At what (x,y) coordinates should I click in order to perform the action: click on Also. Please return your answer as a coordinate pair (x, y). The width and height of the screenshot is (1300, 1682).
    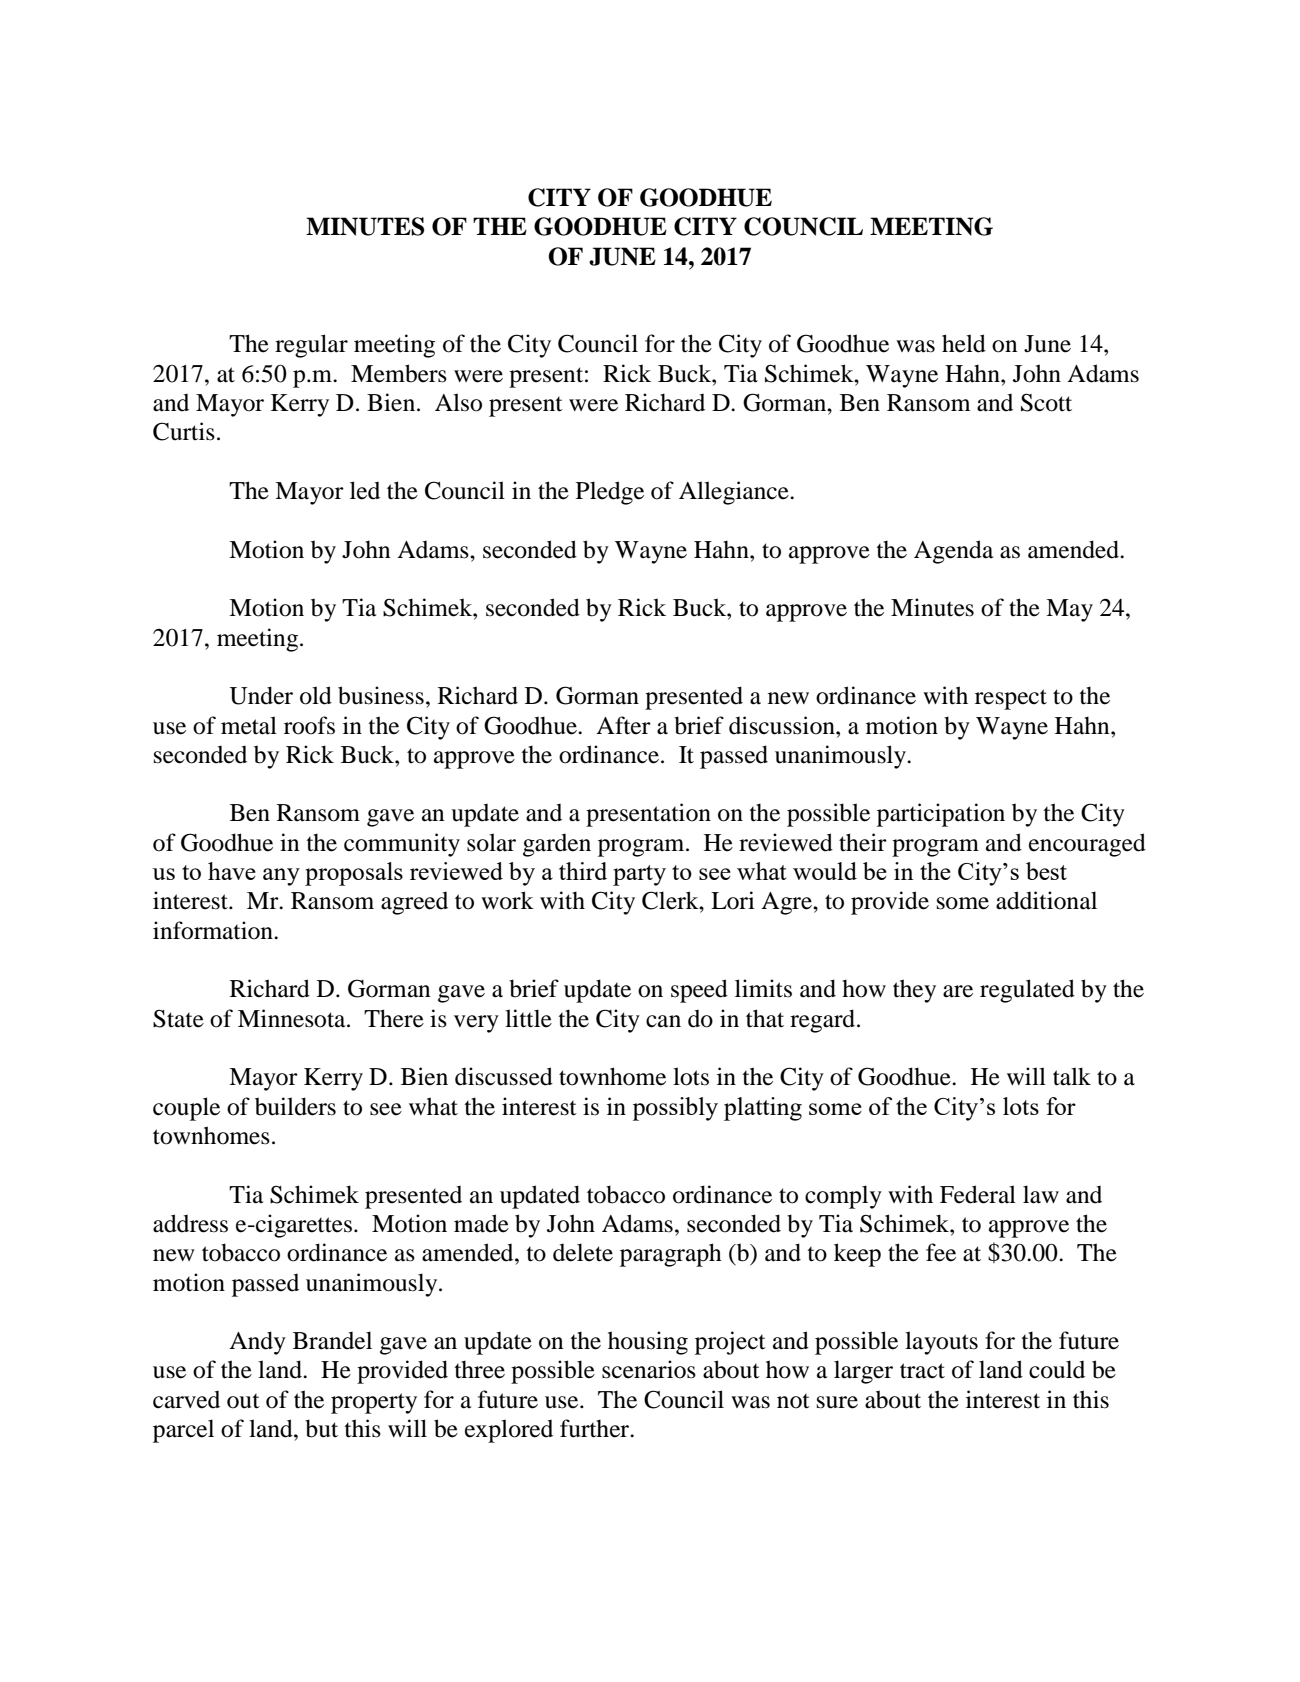
    Looking at the image, I should click on (458, 402).
